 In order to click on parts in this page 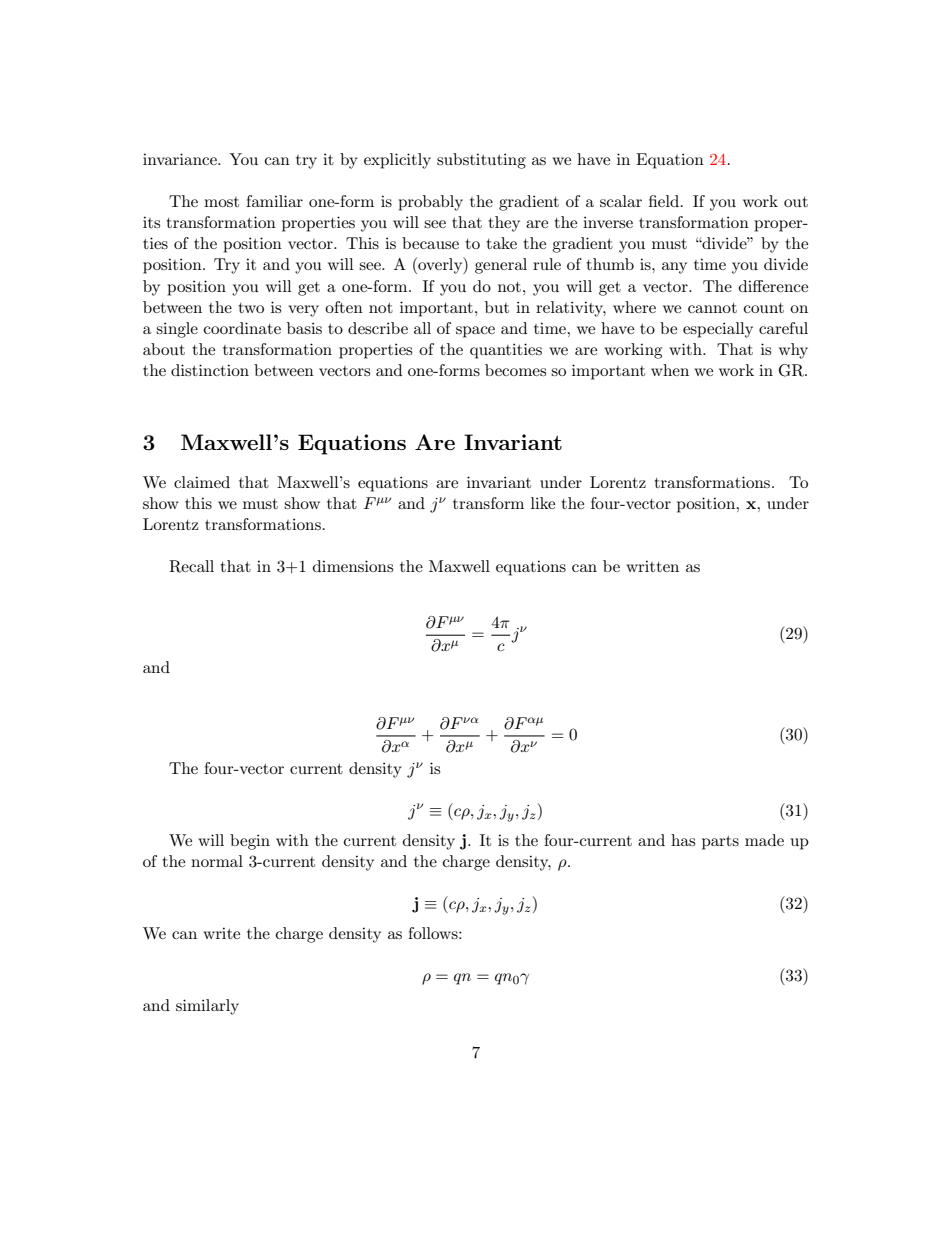, I will do `click(720, 843)`.
